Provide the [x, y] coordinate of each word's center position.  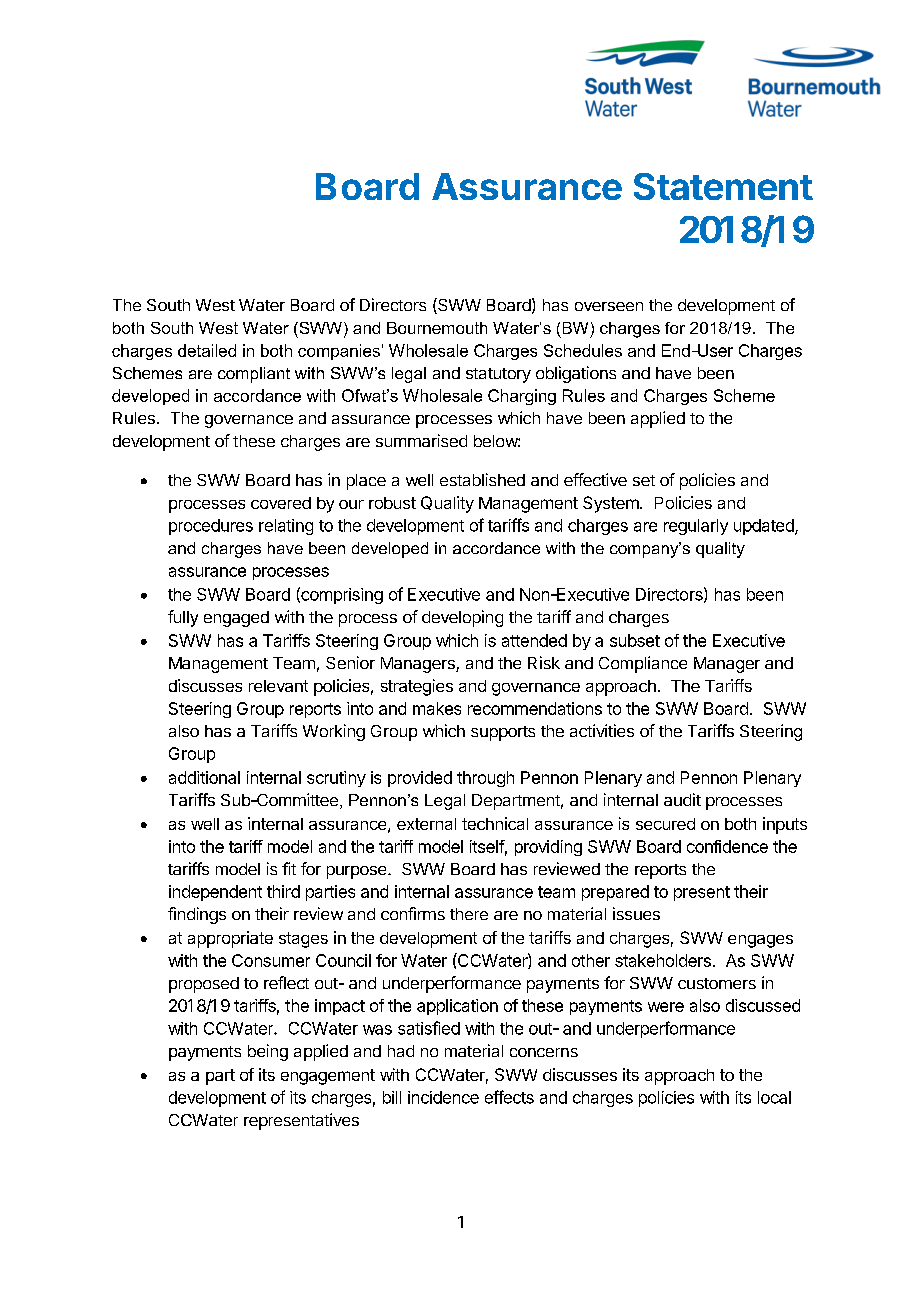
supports [503, 733]
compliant [254, 375]
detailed [207, 350]
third [283, 891]
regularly [696, 527]
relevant [278, 686]
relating [286, 527]
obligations [576, 374]
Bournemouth [437, 328]
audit [682, 799]
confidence [727, 846]
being [268, 1052]
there [469, 914]
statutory [498, 375]
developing [462, 618]
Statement [723, 186]
